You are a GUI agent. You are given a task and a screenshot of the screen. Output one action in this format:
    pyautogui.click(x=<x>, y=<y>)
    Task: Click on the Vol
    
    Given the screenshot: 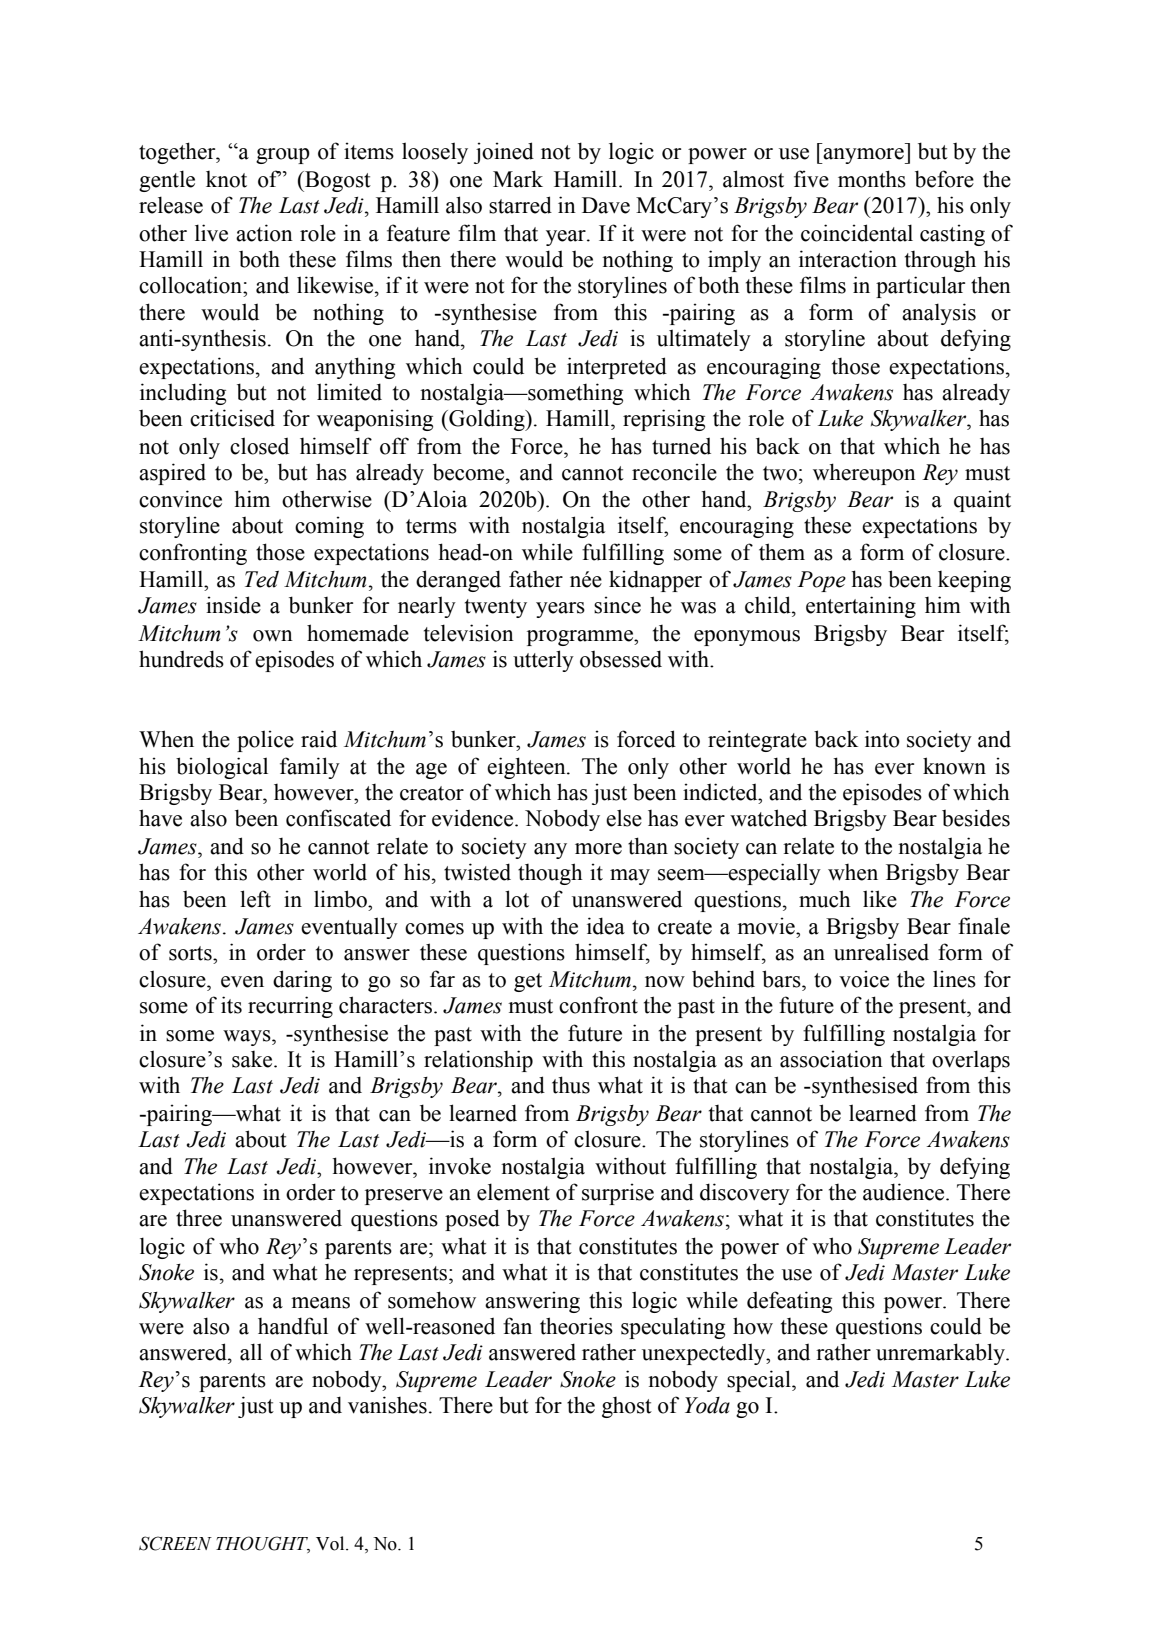 What is the action you would take?
    pyautogui.click(x=331, y=1543)
